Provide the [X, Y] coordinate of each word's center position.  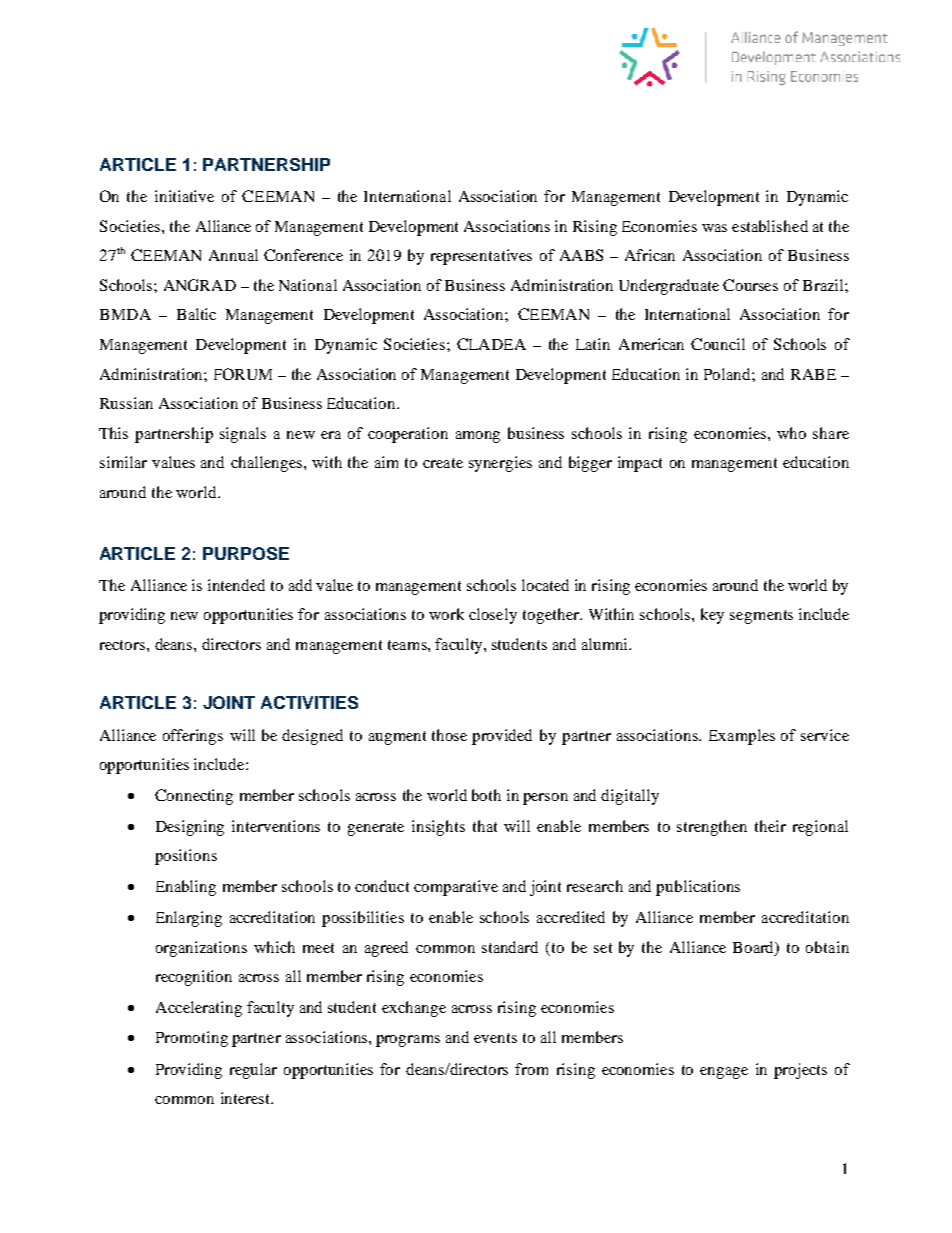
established [770, 226]
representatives [481, 257]
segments [761, 617]
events [495, 1038]
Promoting [192, 1039]
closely [493, 616]
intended [236, 585]
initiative [184, 196]
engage [724, 1073]
